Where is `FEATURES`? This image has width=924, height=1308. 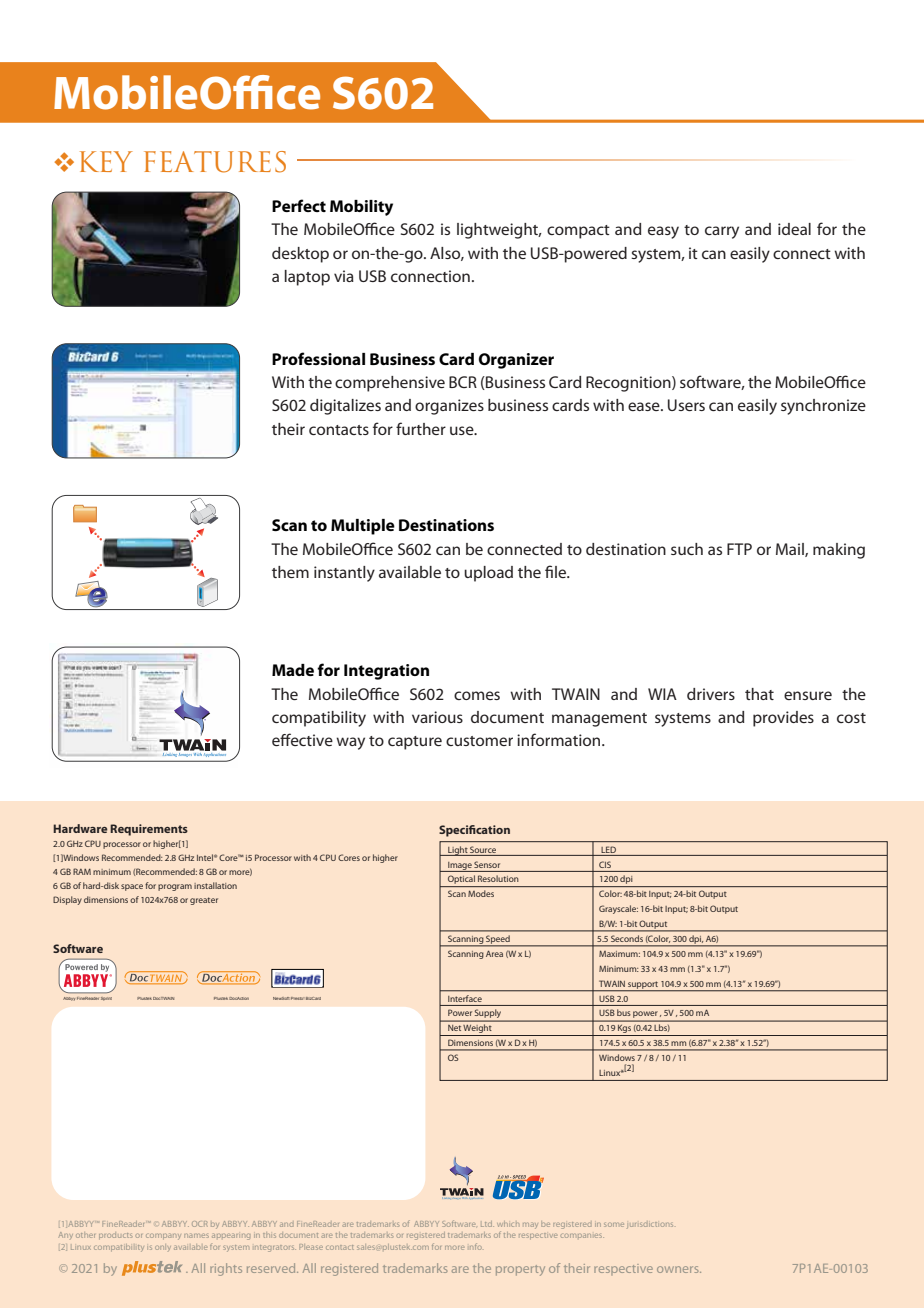 FEATURES is located at coordinates (215, 162).
